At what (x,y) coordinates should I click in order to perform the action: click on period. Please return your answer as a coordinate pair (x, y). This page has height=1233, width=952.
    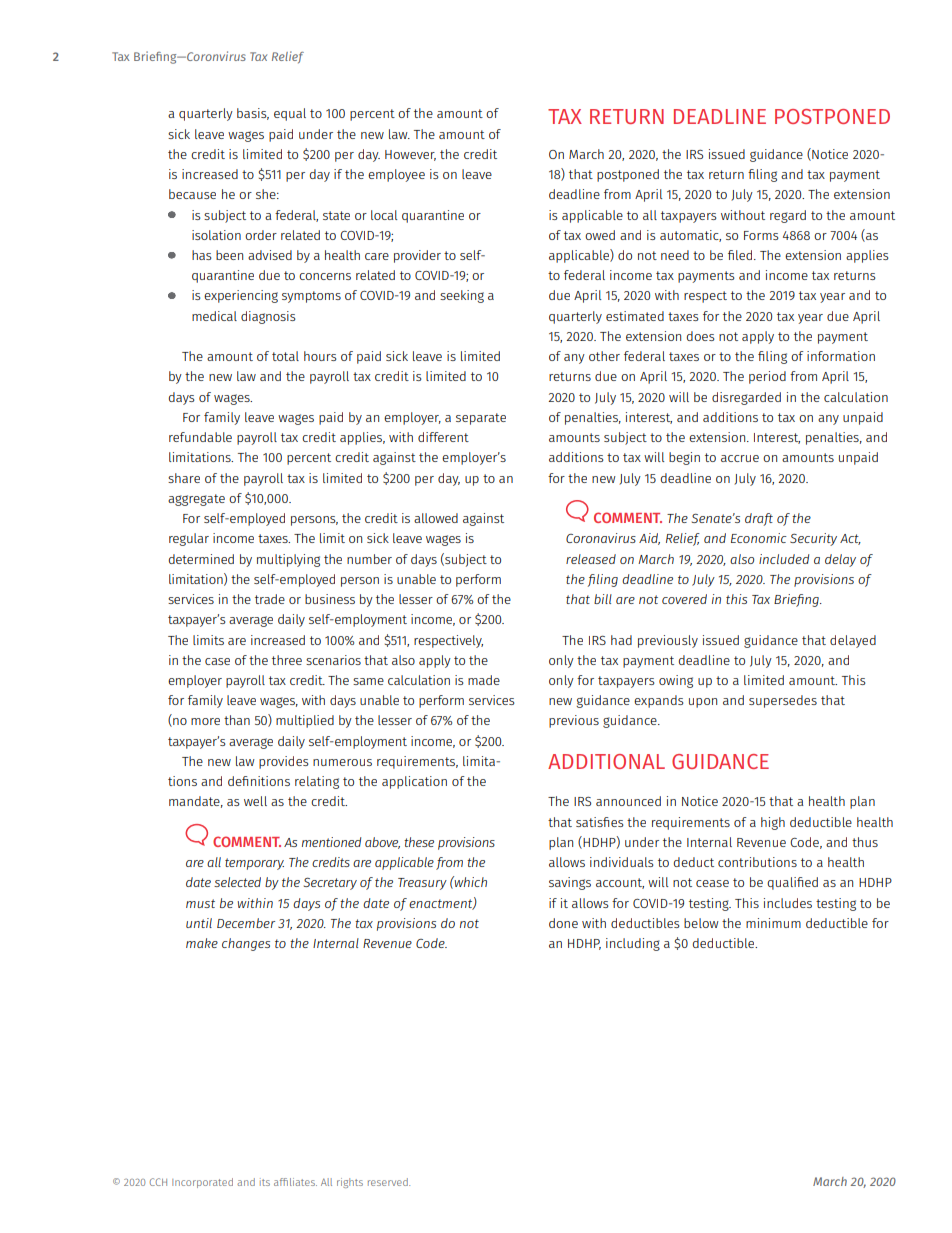
    Looking at the image, I should click on (767, 377).
